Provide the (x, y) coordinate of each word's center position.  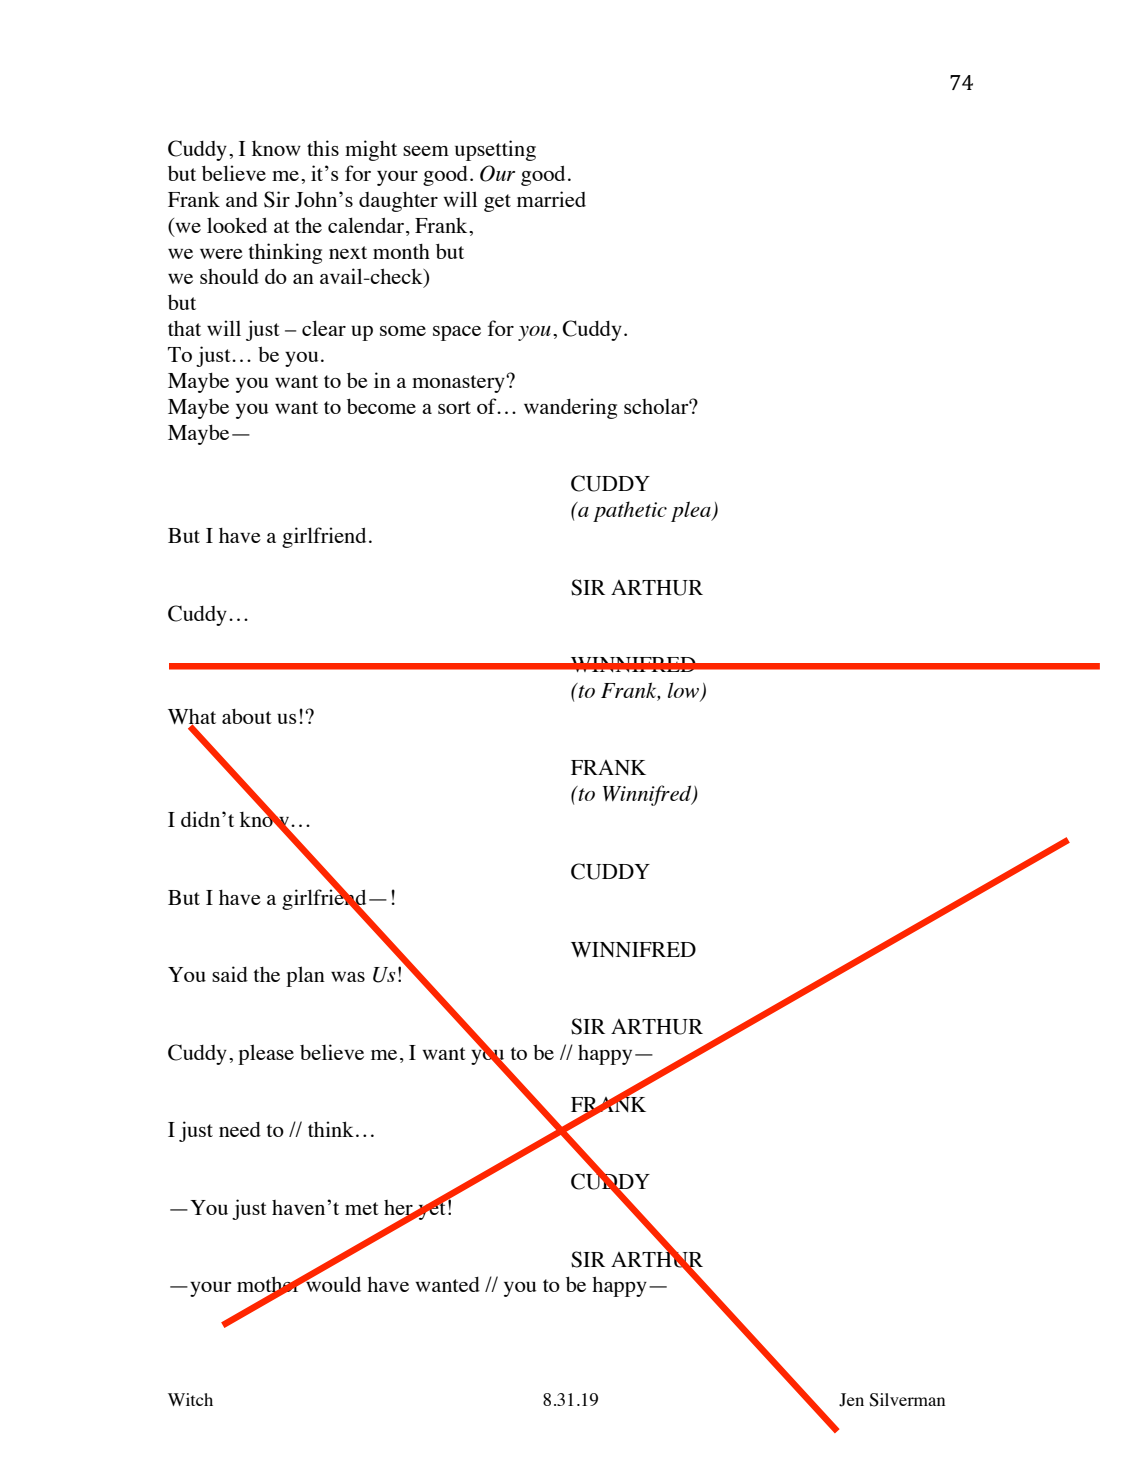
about (247, 716)
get (497, 203)
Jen (851, 1400)
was (348, 977)
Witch (190, 1399)
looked (237, 225)
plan (305, 976)
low (685, 691)
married (551, 199)
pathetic (630, 511)
